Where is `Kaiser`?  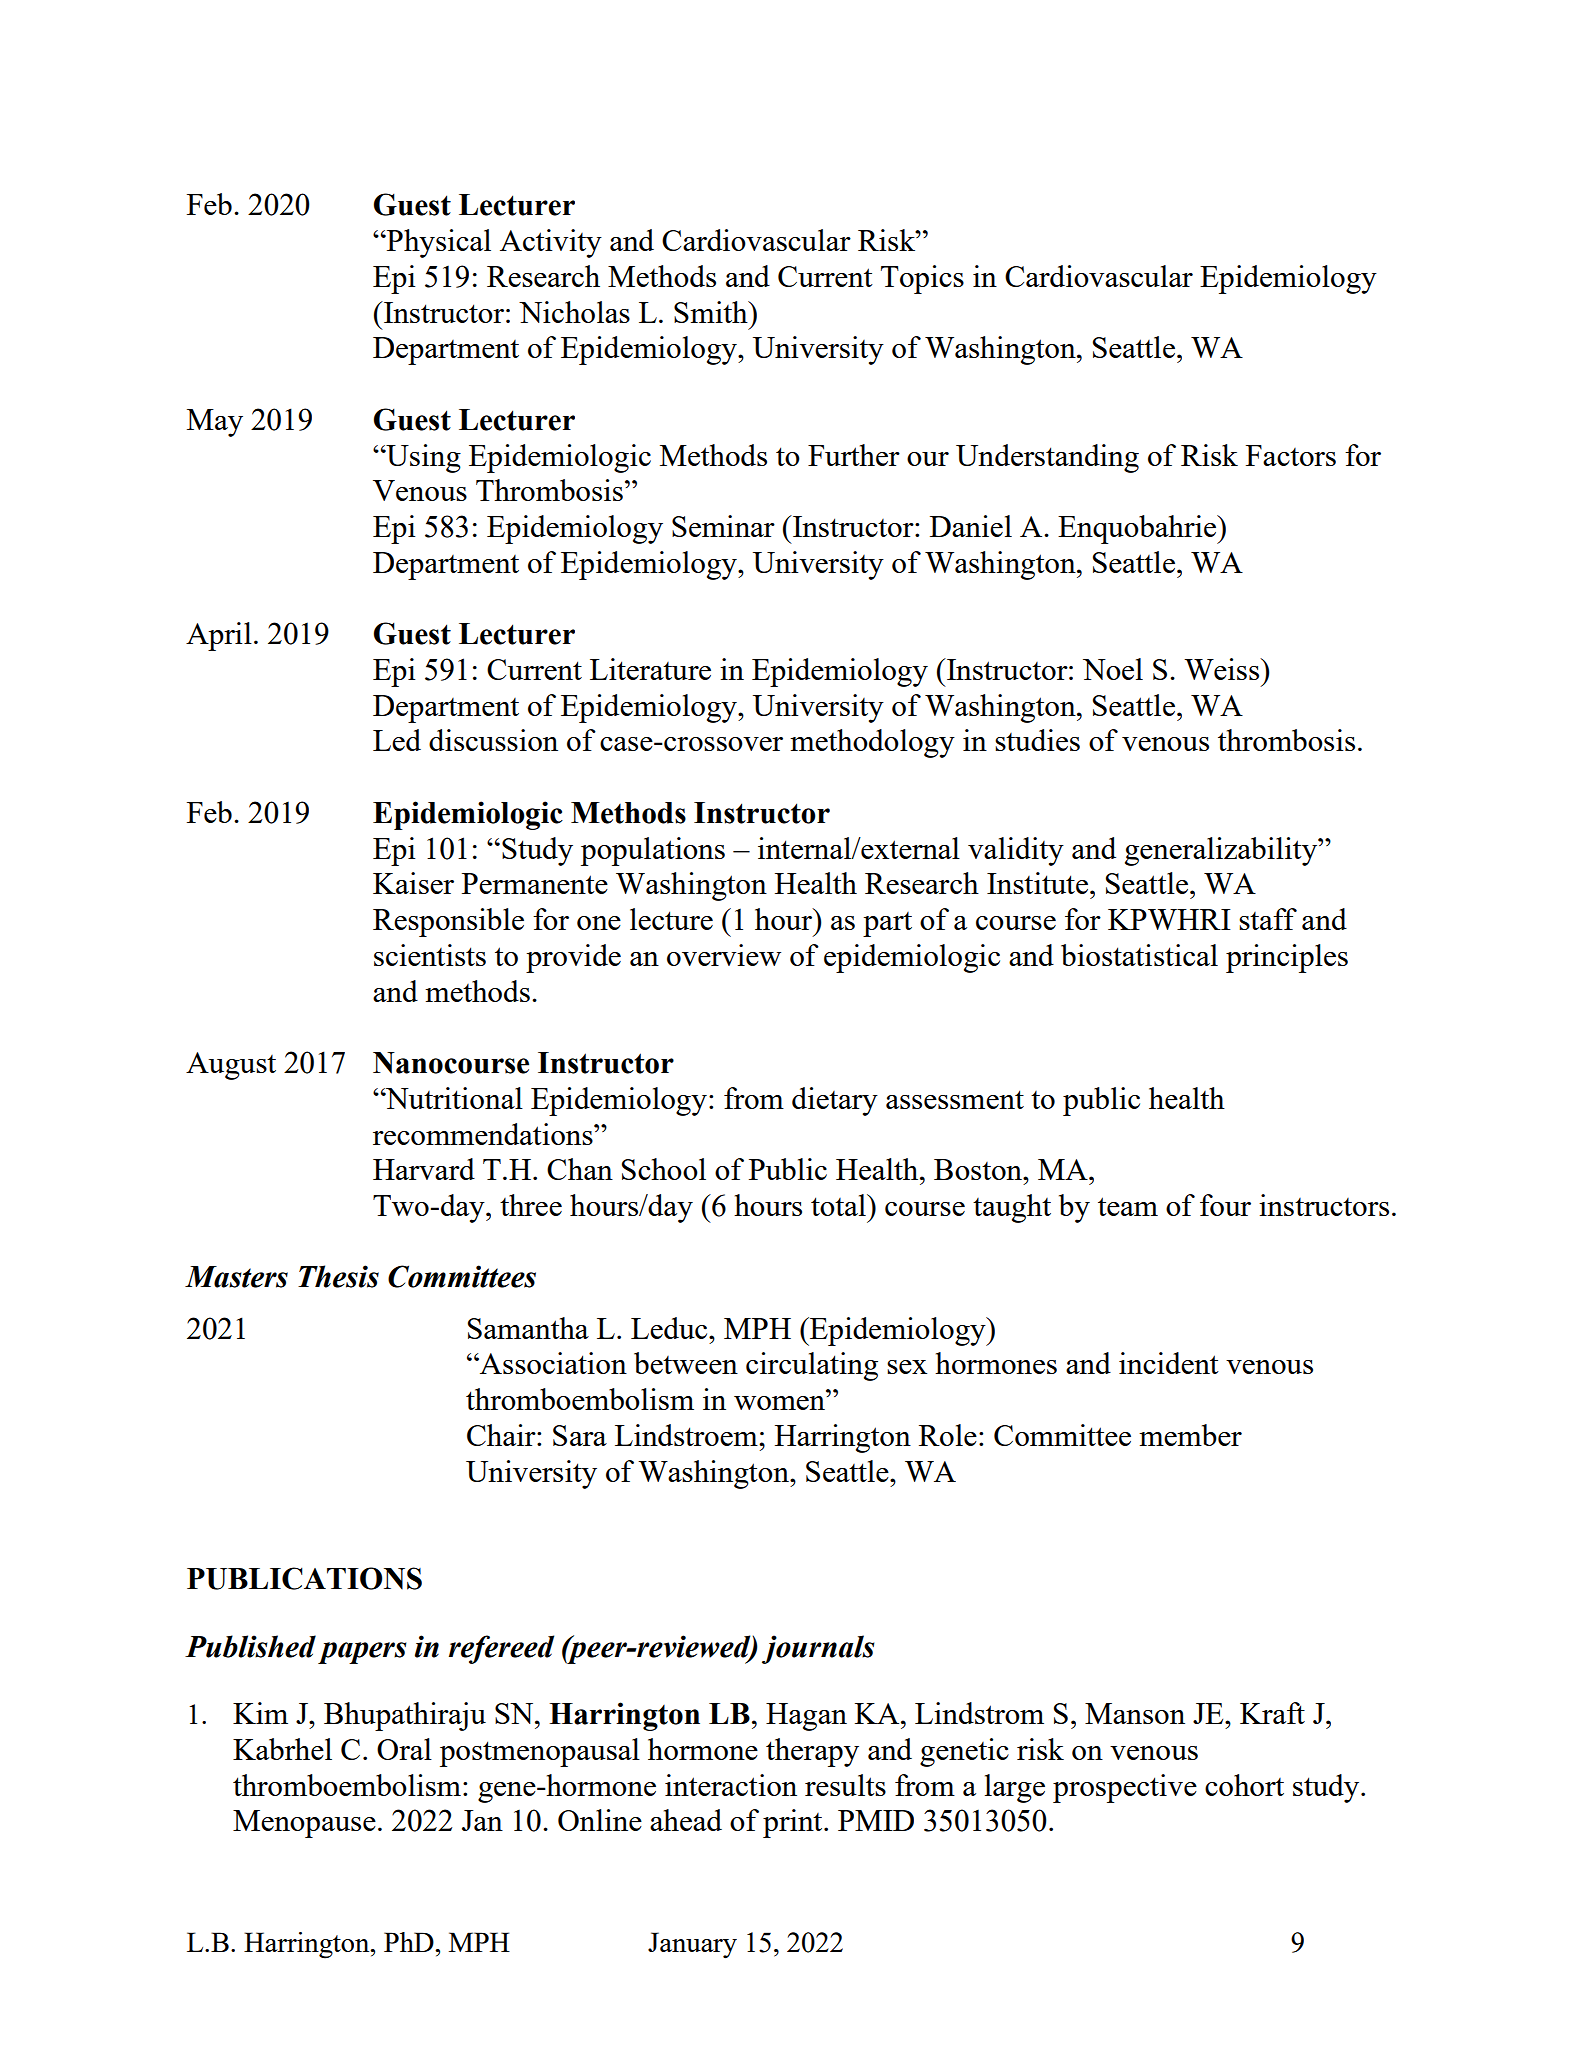 Kaiser is located at coordinates (413, 883).
